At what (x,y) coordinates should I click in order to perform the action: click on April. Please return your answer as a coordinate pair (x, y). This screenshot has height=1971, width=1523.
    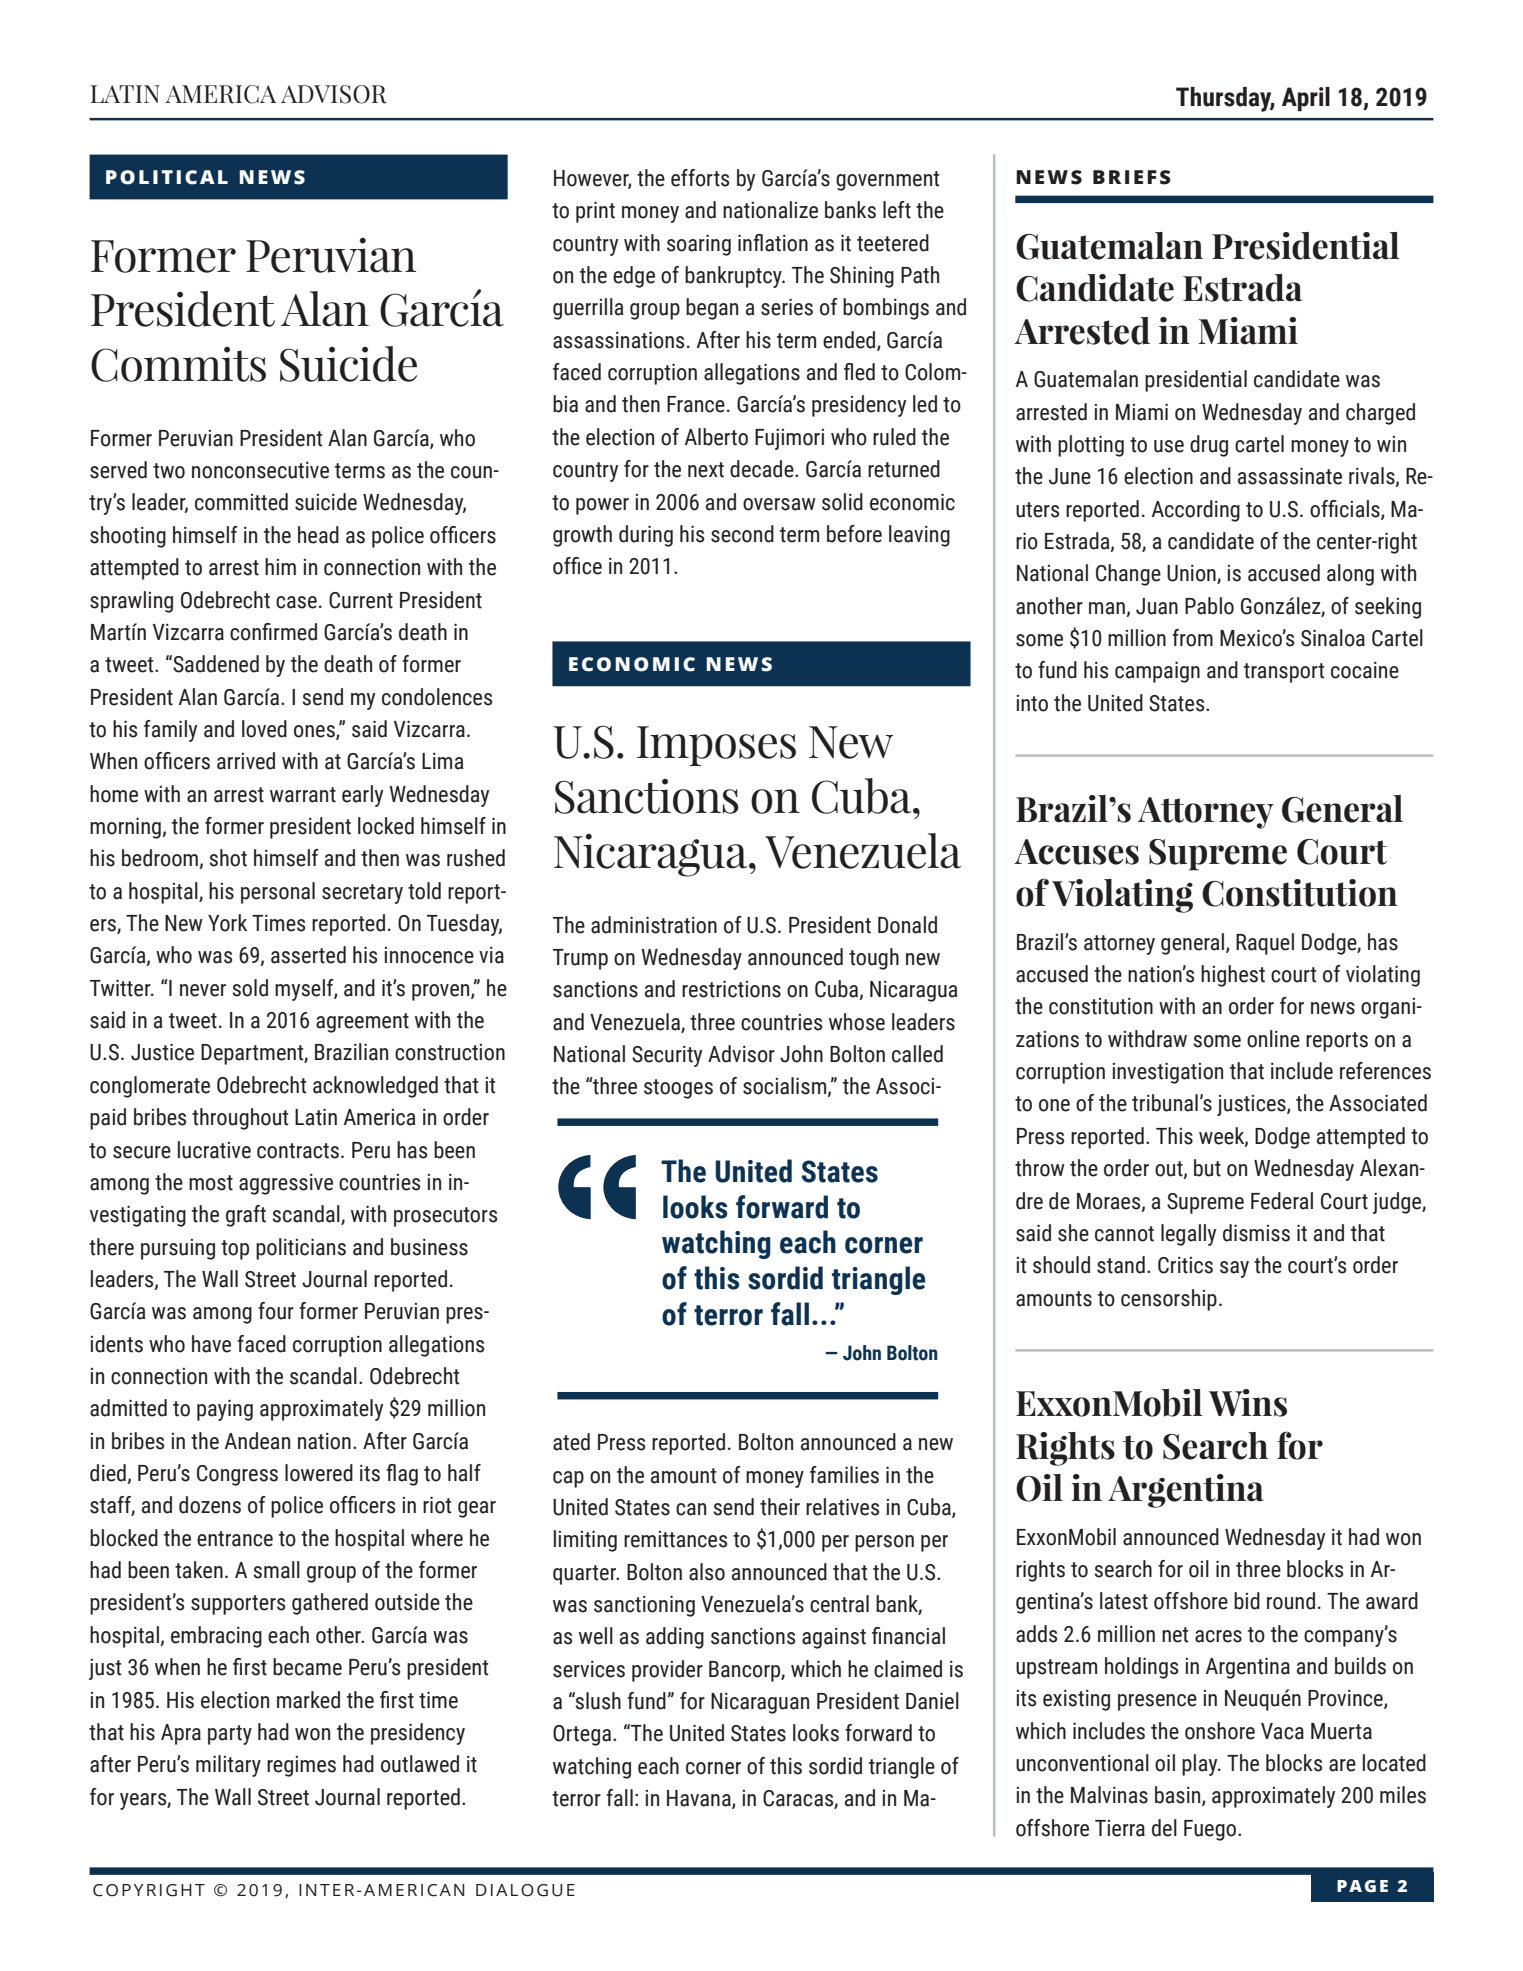
    Looking at the image, I should click on (1306, 99).
